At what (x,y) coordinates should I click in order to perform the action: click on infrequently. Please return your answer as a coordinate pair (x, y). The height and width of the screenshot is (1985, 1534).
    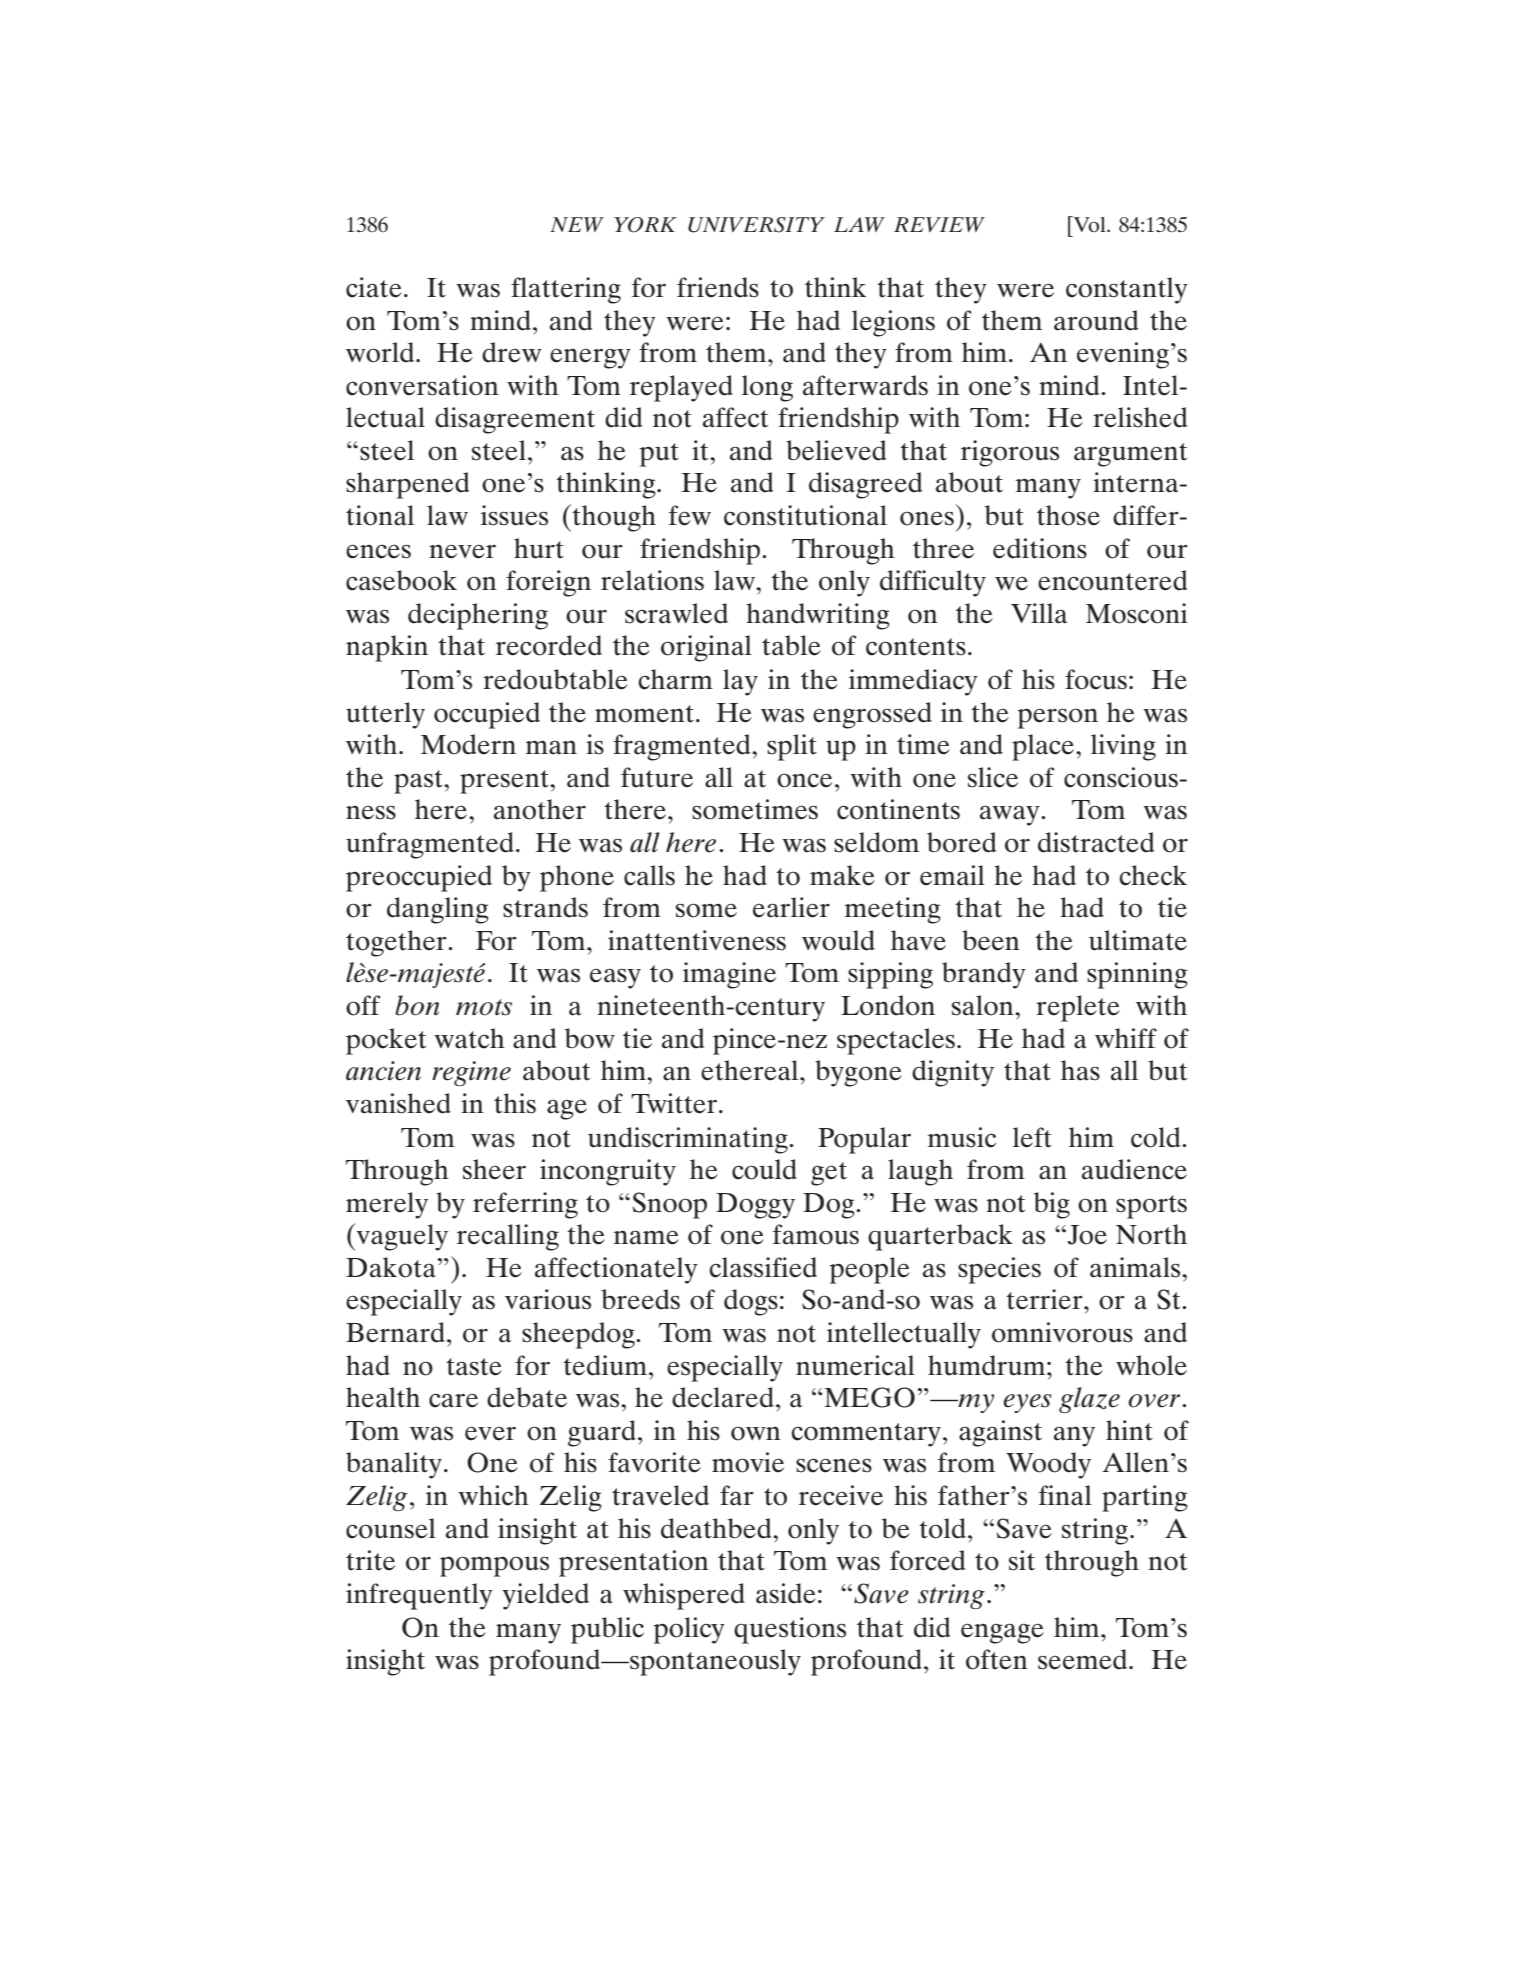
    Looking at the image, I should click on (419, 1596).
